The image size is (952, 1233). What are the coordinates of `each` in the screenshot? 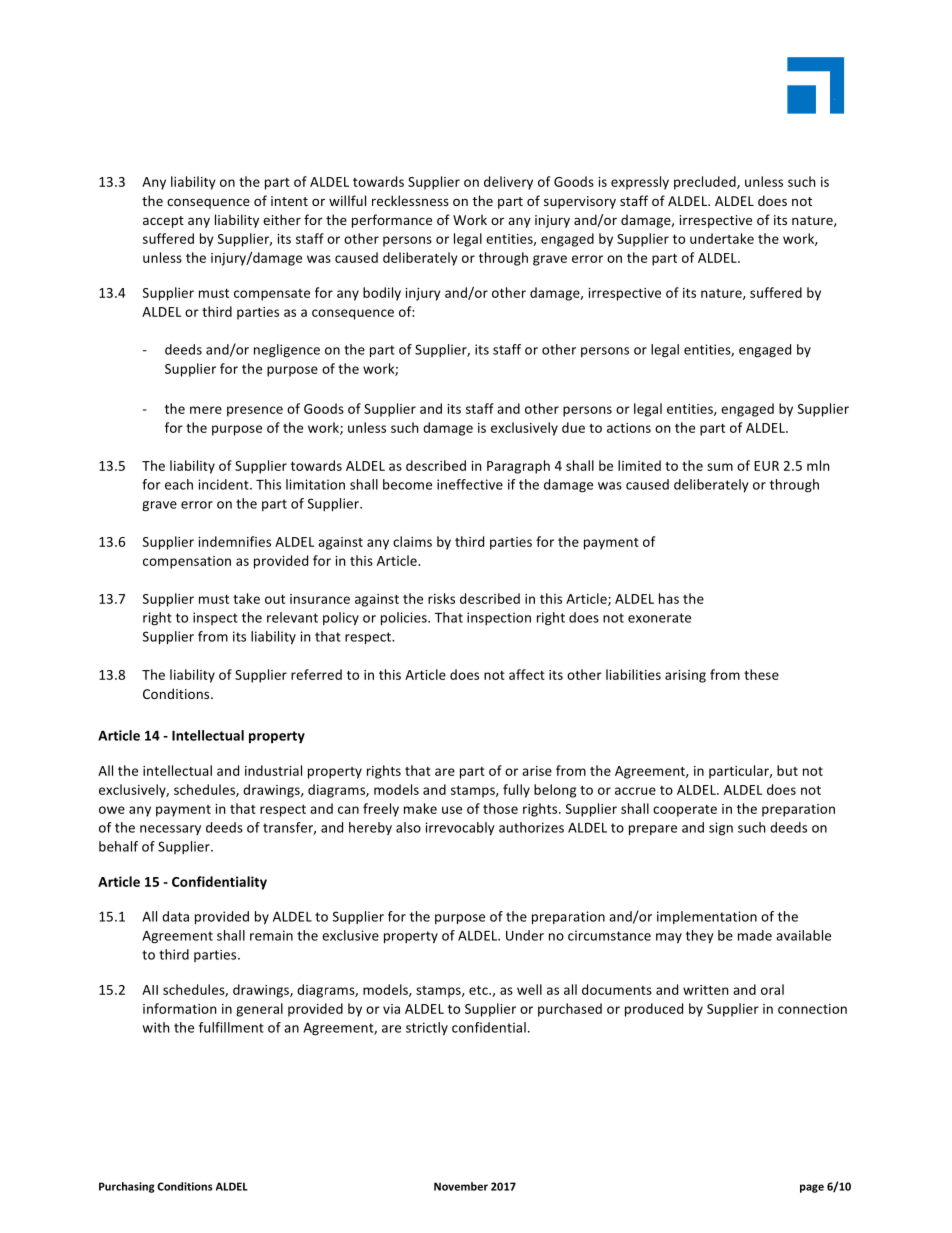 It's located at (179, 484).
